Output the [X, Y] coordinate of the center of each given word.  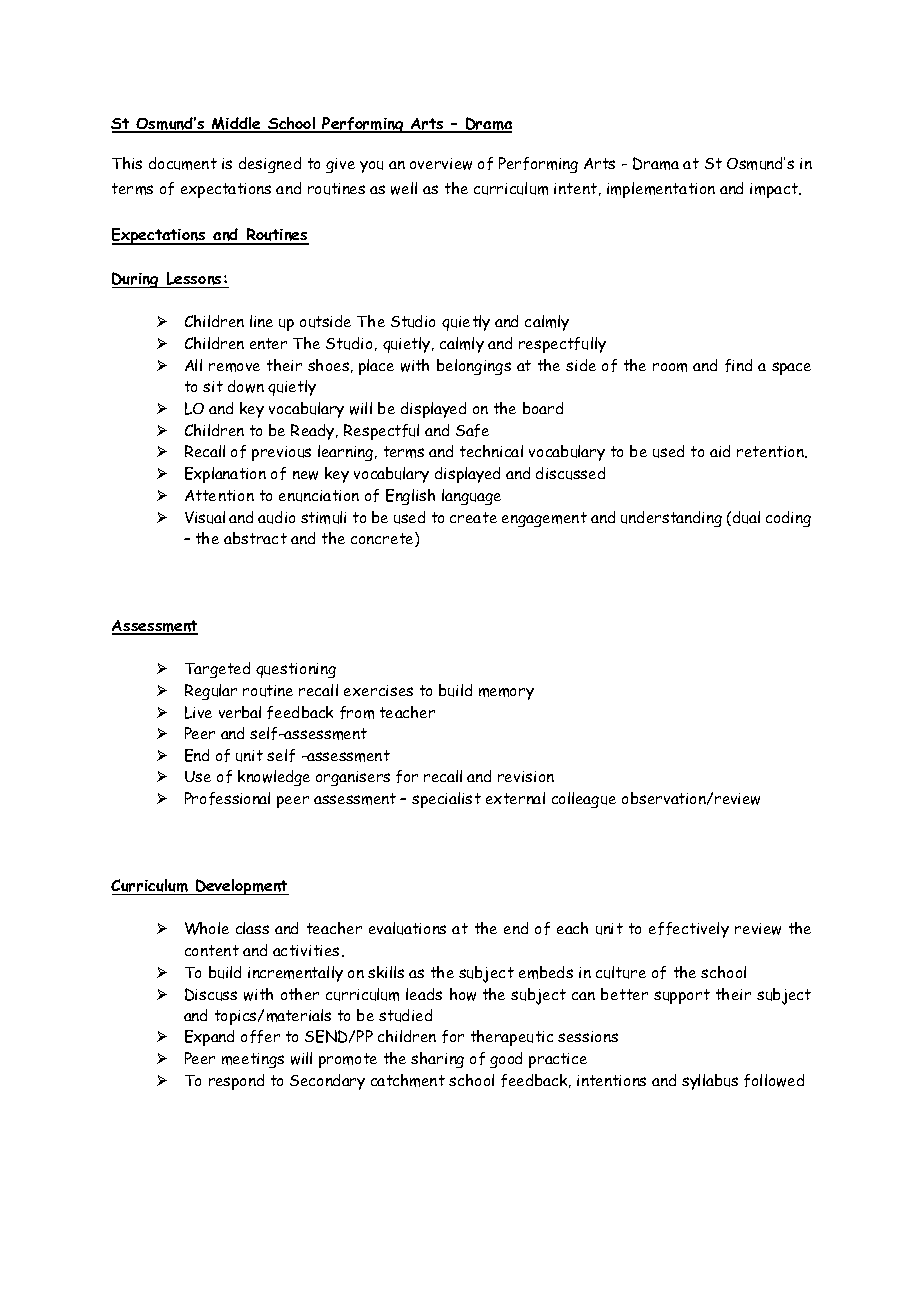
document [183, 163]
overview [441, 164]
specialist [446, 800]
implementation [661, 190]
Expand [209, 1038]
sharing [437, 1060]
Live [198, 712]
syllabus [710, 1082]
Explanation [225, 475]
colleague [584, 800]
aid [720, 451]
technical [491, 451]
